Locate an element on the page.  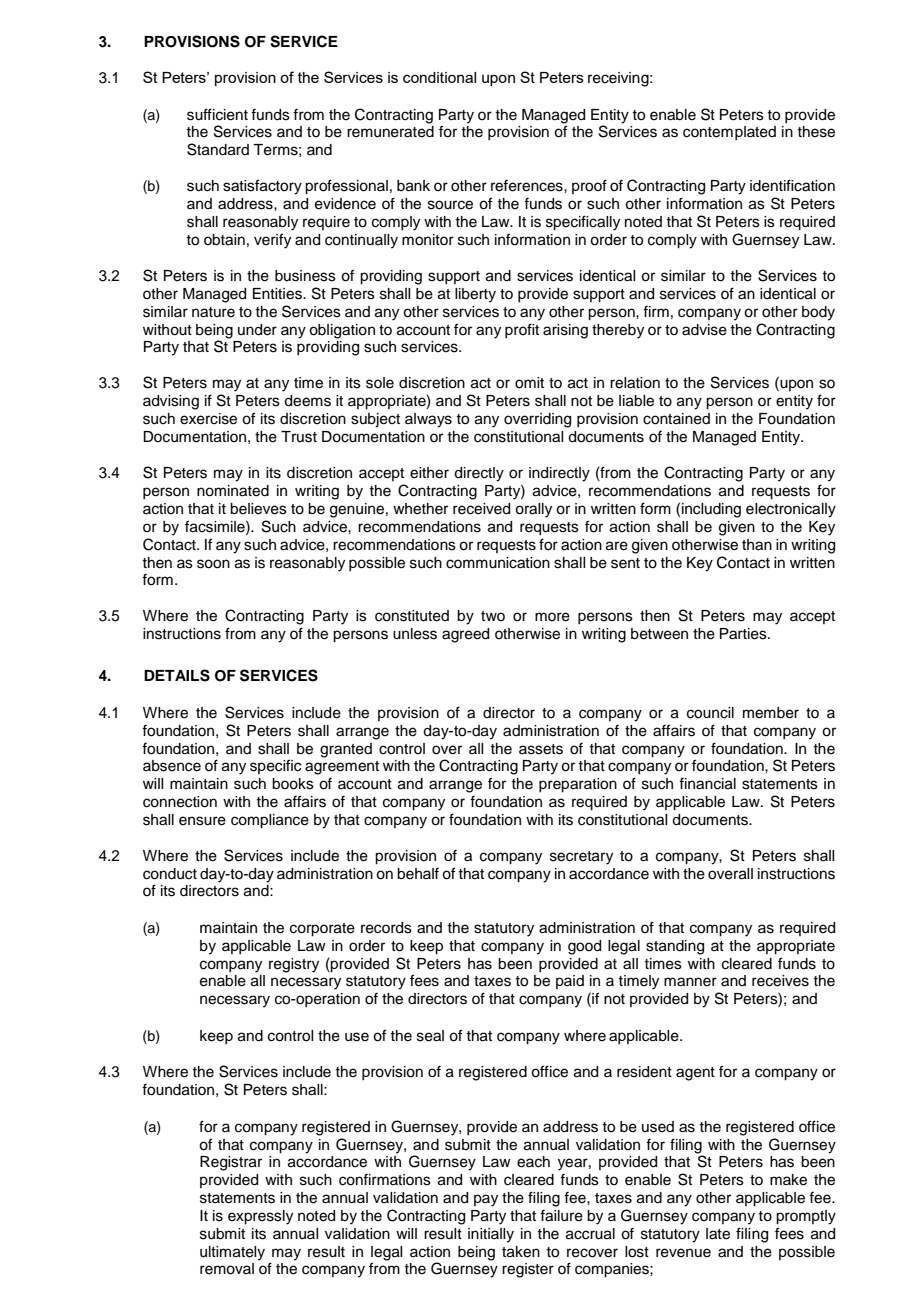
conditional is located at coordinates (439, 77).
